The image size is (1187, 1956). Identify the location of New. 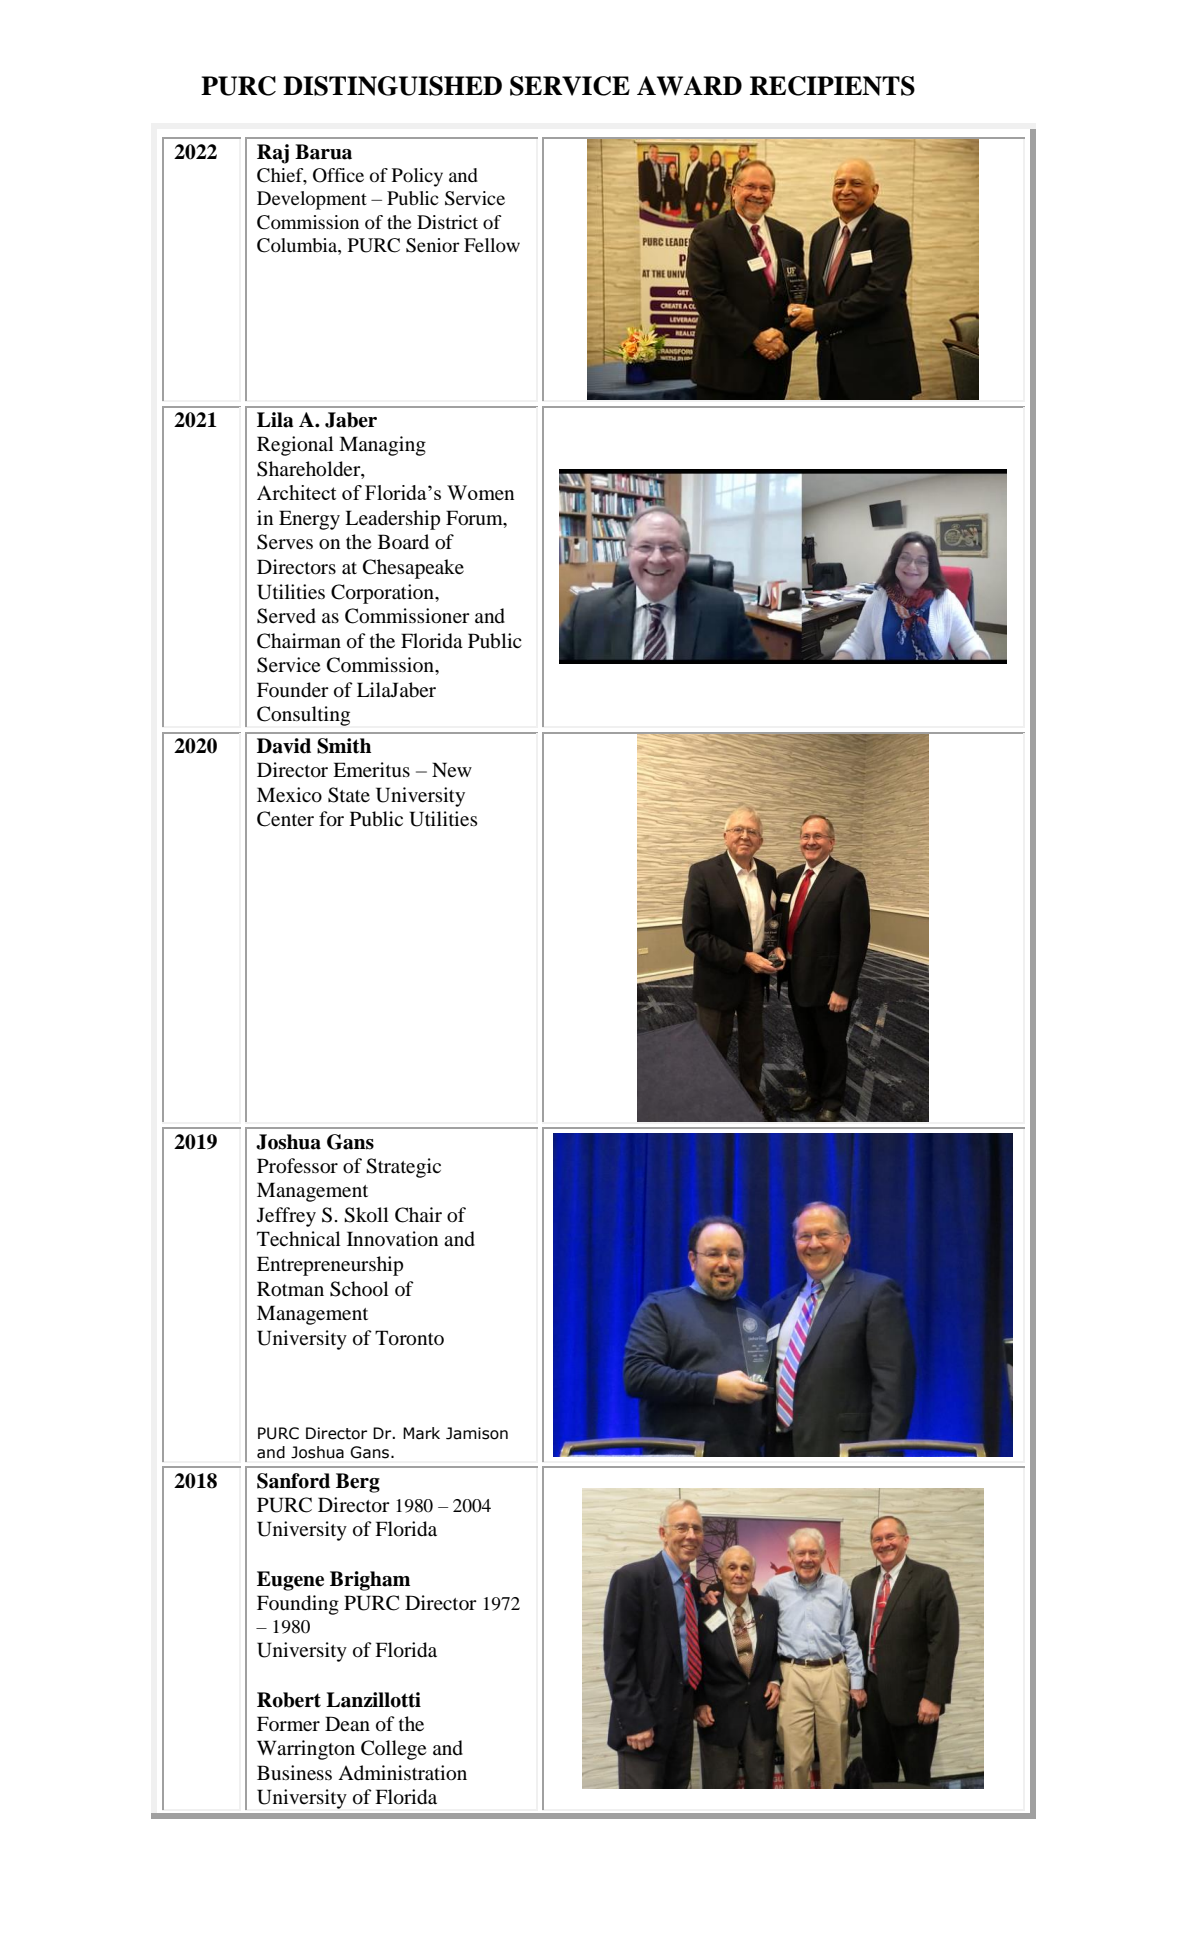
(452, 769).
